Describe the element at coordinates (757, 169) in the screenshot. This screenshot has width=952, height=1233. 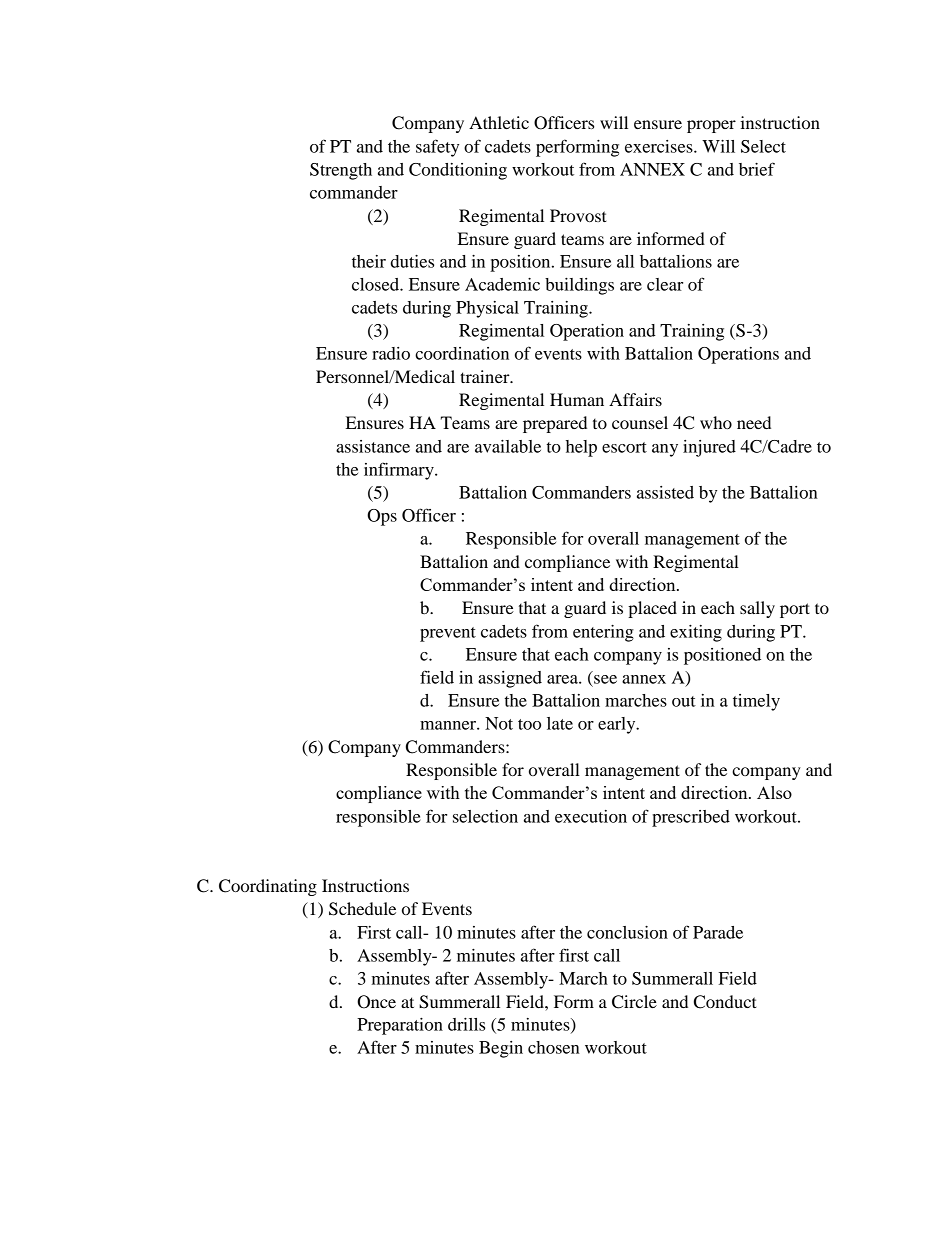
I see `brief` at that location.
